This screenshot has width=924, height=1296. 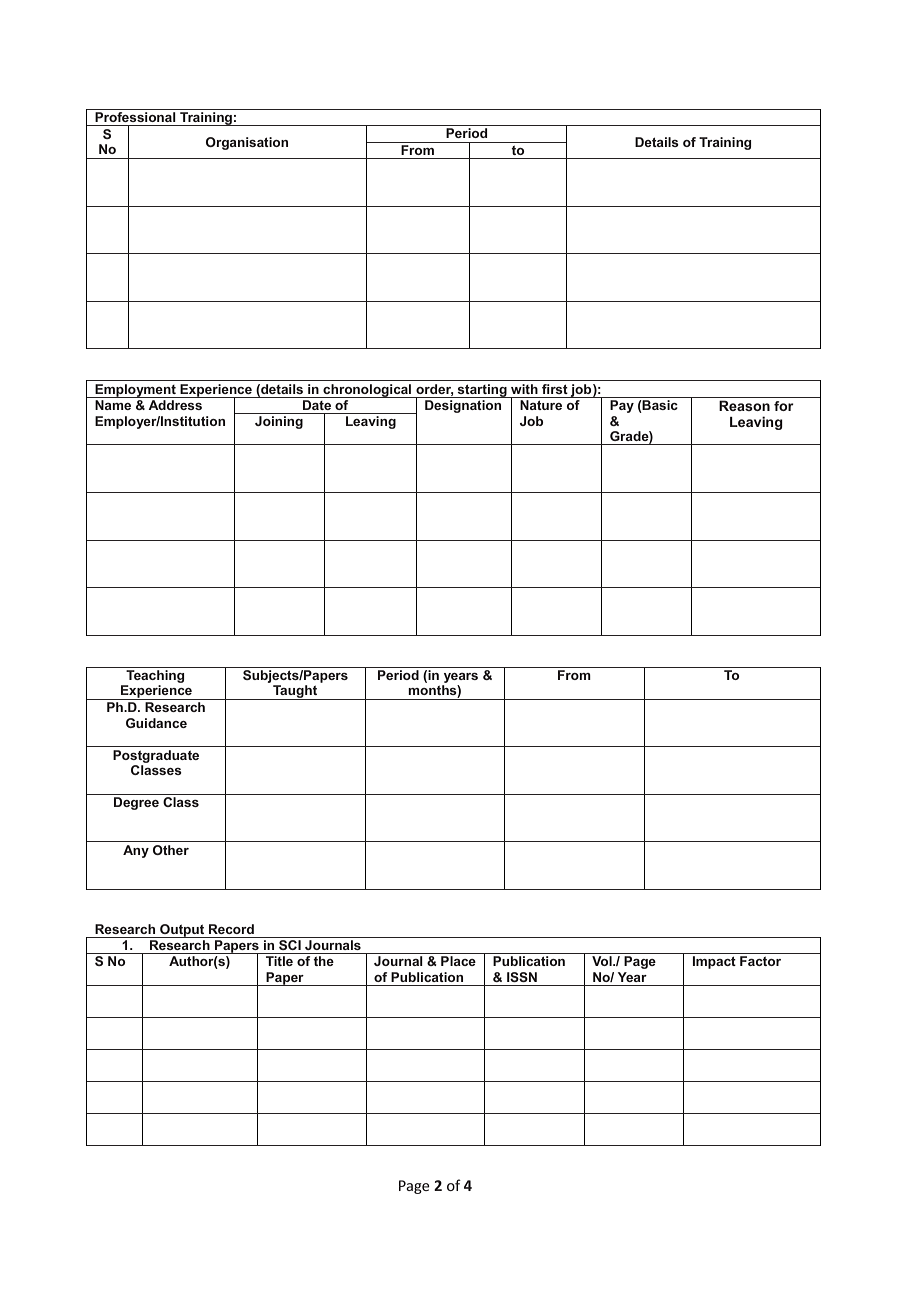 I want to click on Nature, so click(x=541, y=405).
